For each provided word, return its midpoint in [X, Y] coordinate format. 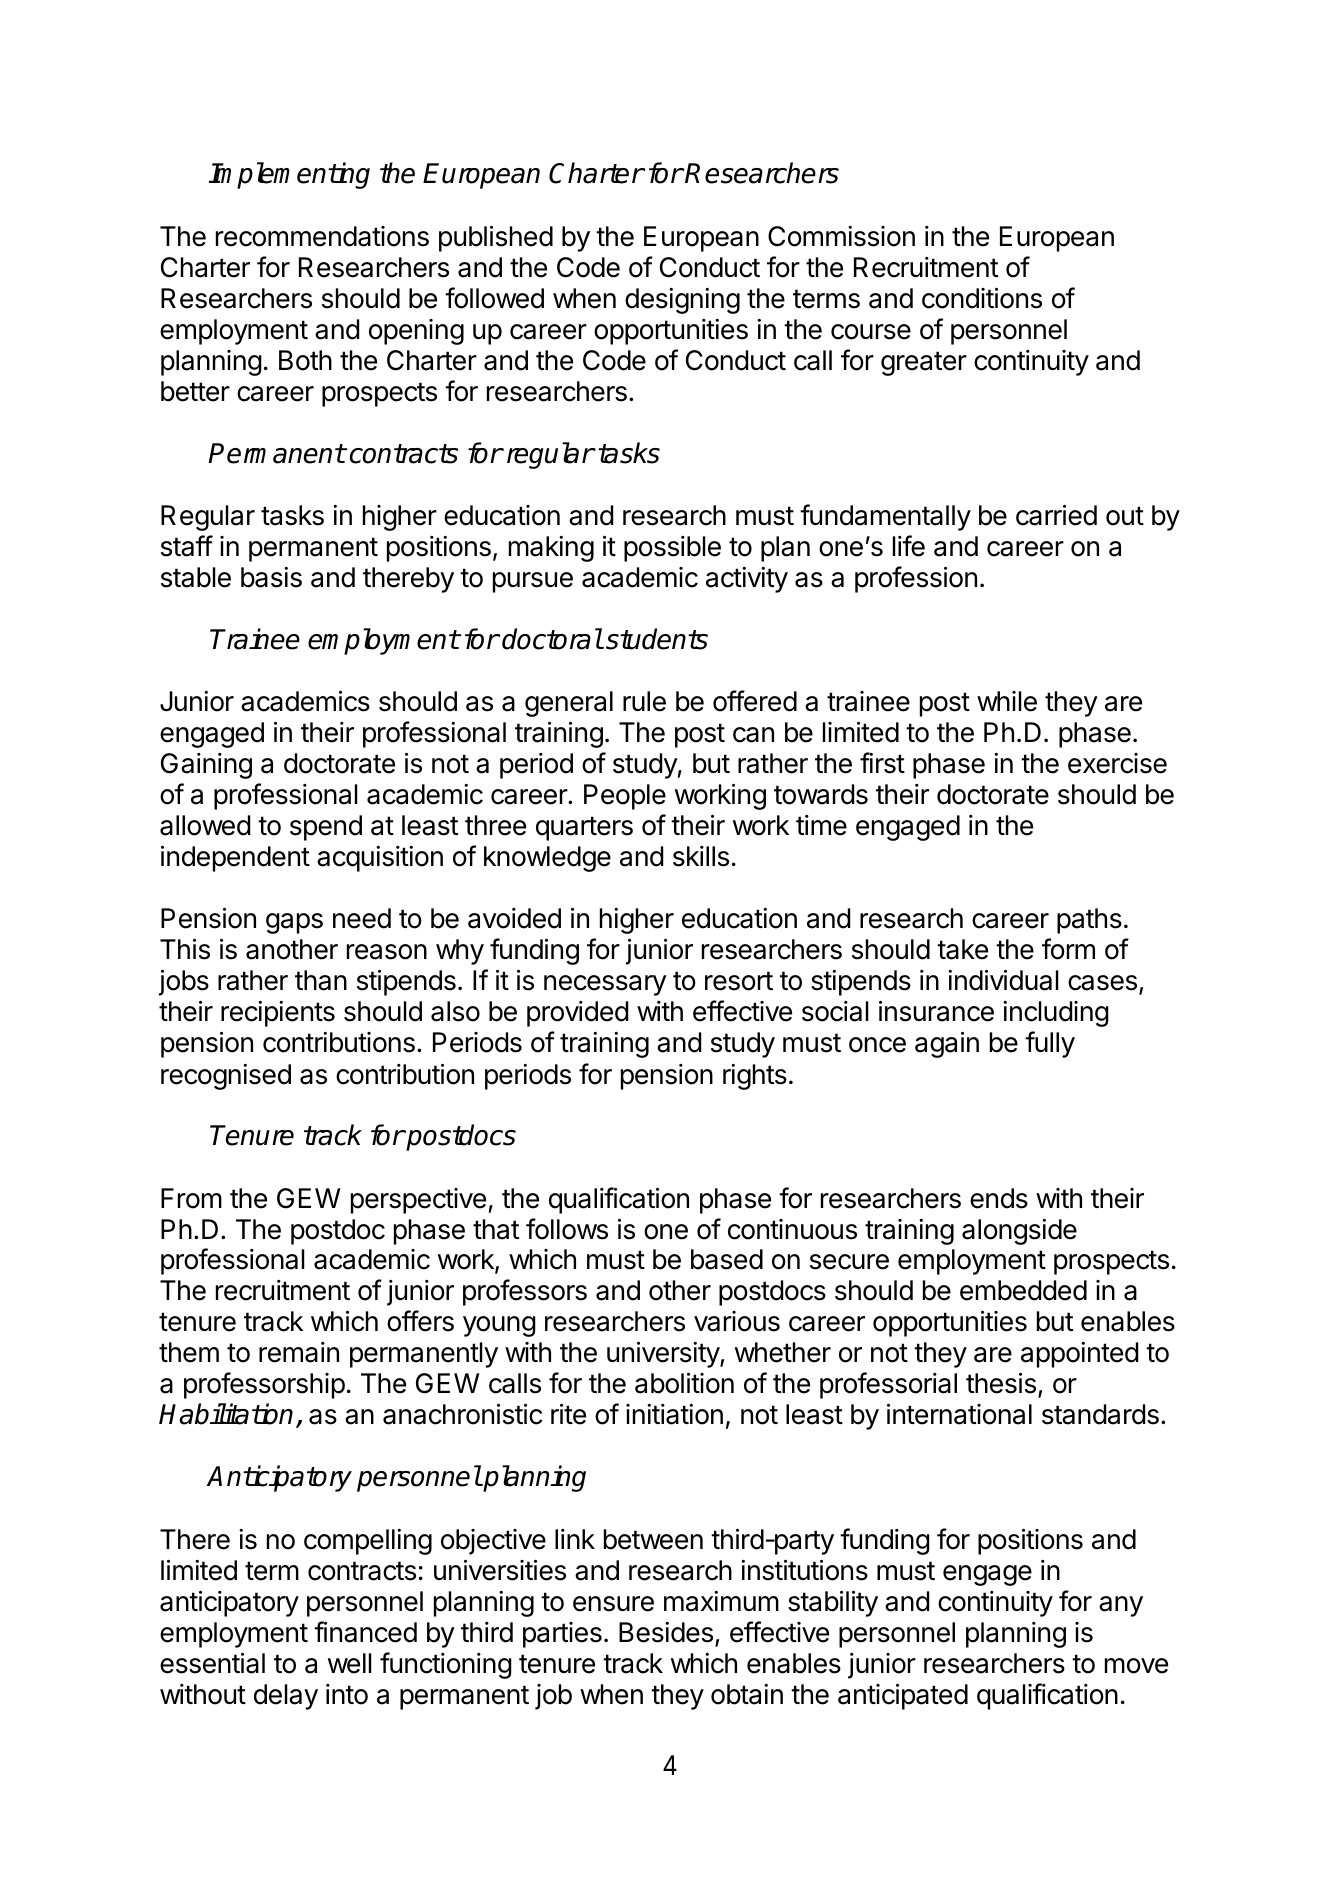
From [191, 1198]
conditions [982, 298]
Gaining [206, 766]
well [350, 1663]
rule [644, 701]
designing [682, 301]
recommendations [322, 236]
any [1121, 1606]
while [1007, 701]
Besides [666, 1632]
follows [567, 1229]
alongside [1019, 1232]
